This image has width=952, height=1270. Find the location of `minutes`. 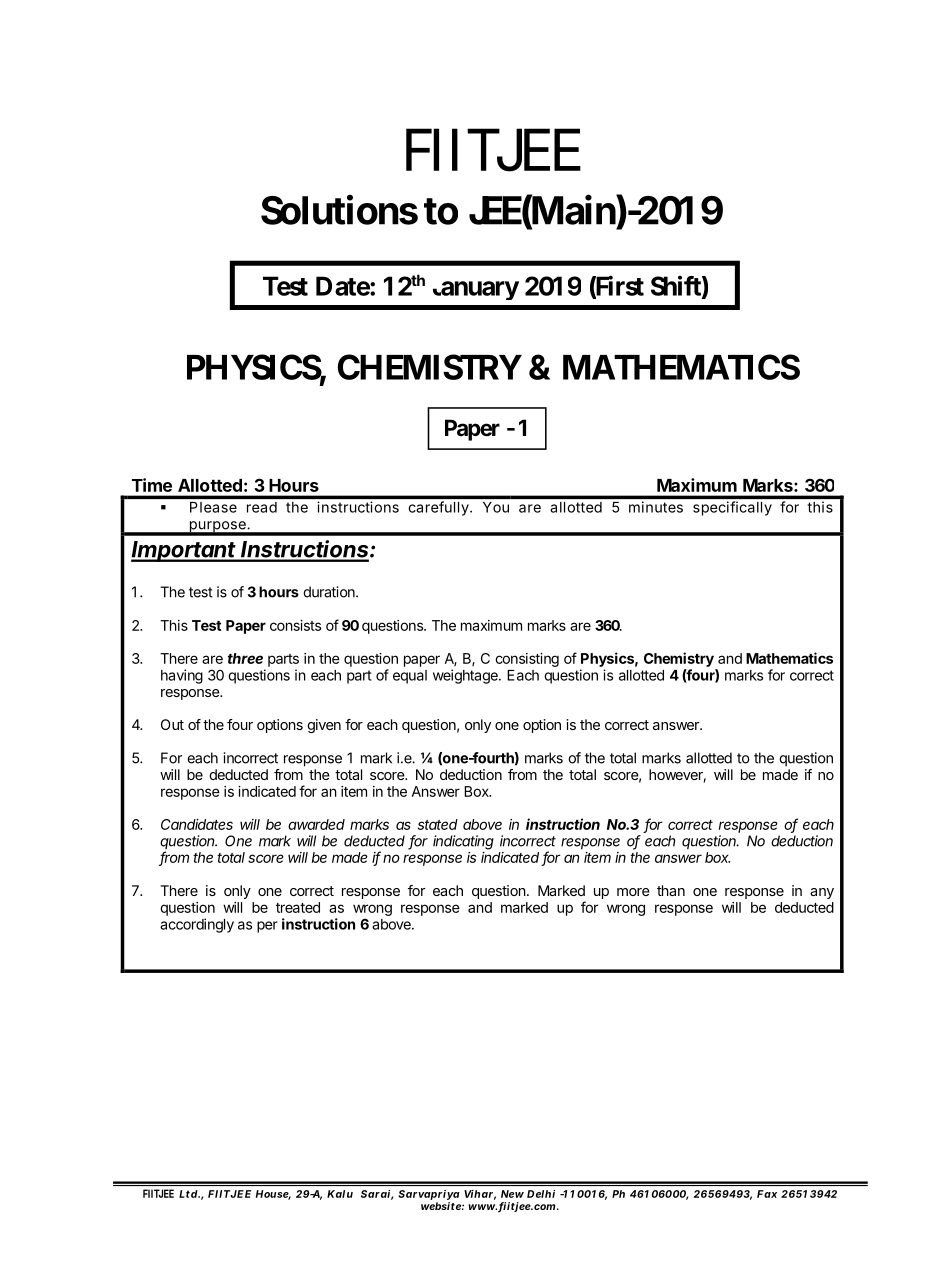

minutes is located at coordinates (656, 507).
